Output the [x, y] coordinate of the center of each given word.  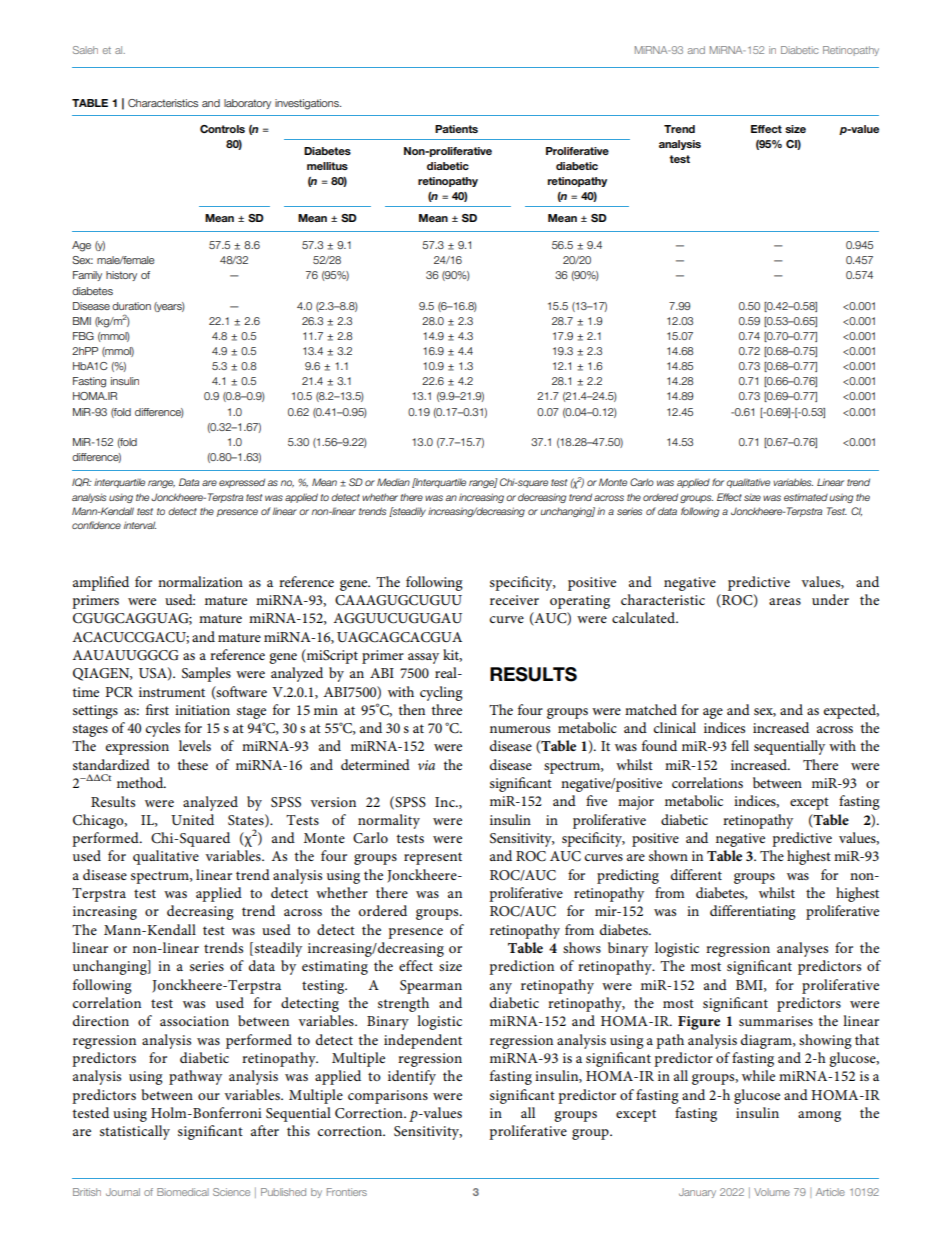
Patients [456, 129]
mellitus [327, 166]
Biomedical [183, 1192]
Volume [772, 1192]
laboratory [247, 104]
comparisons [388, 1097]
